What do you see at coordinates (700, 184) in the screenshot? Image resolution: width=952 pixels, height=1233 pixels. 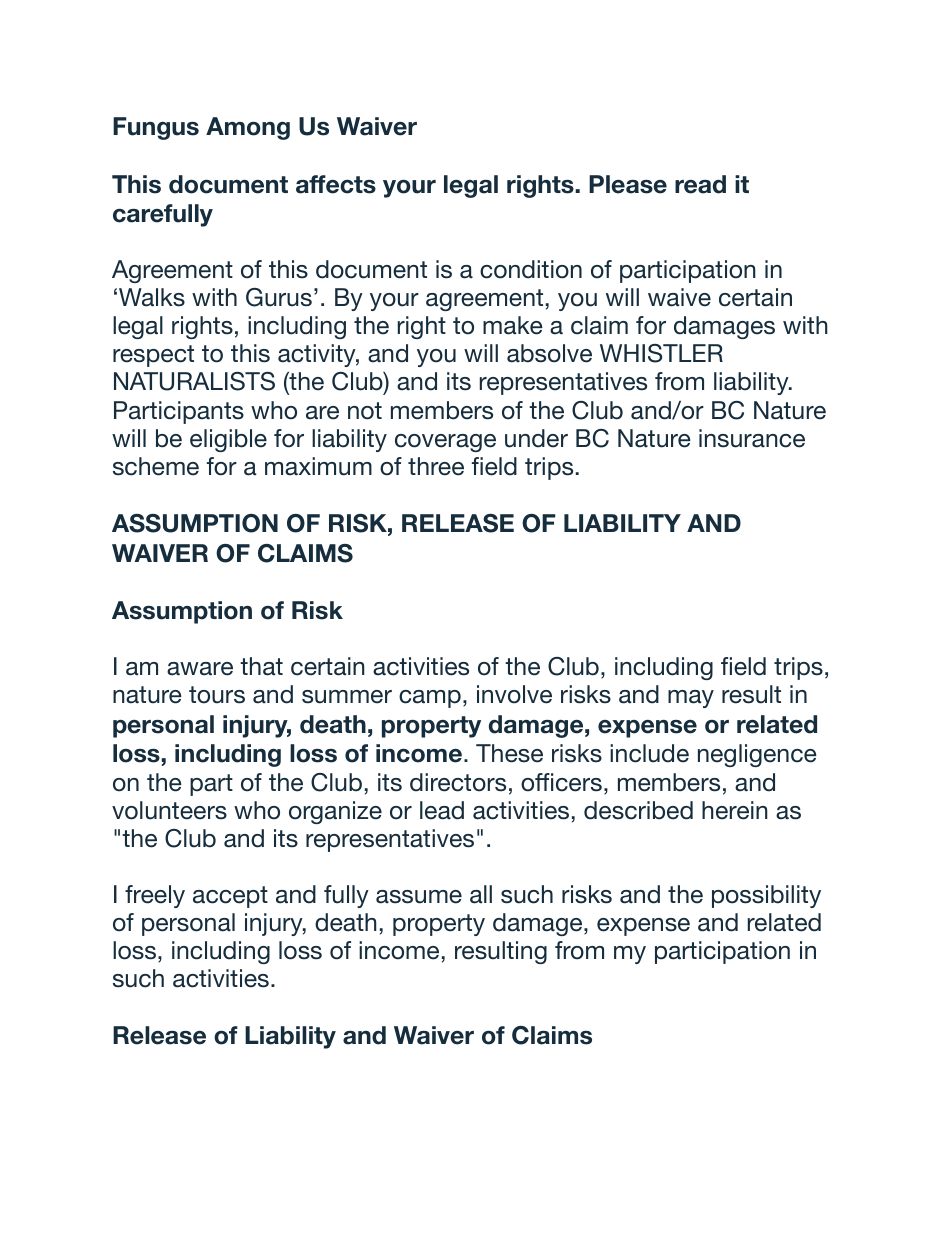 I see `read` at bounding box center [700, 184].
